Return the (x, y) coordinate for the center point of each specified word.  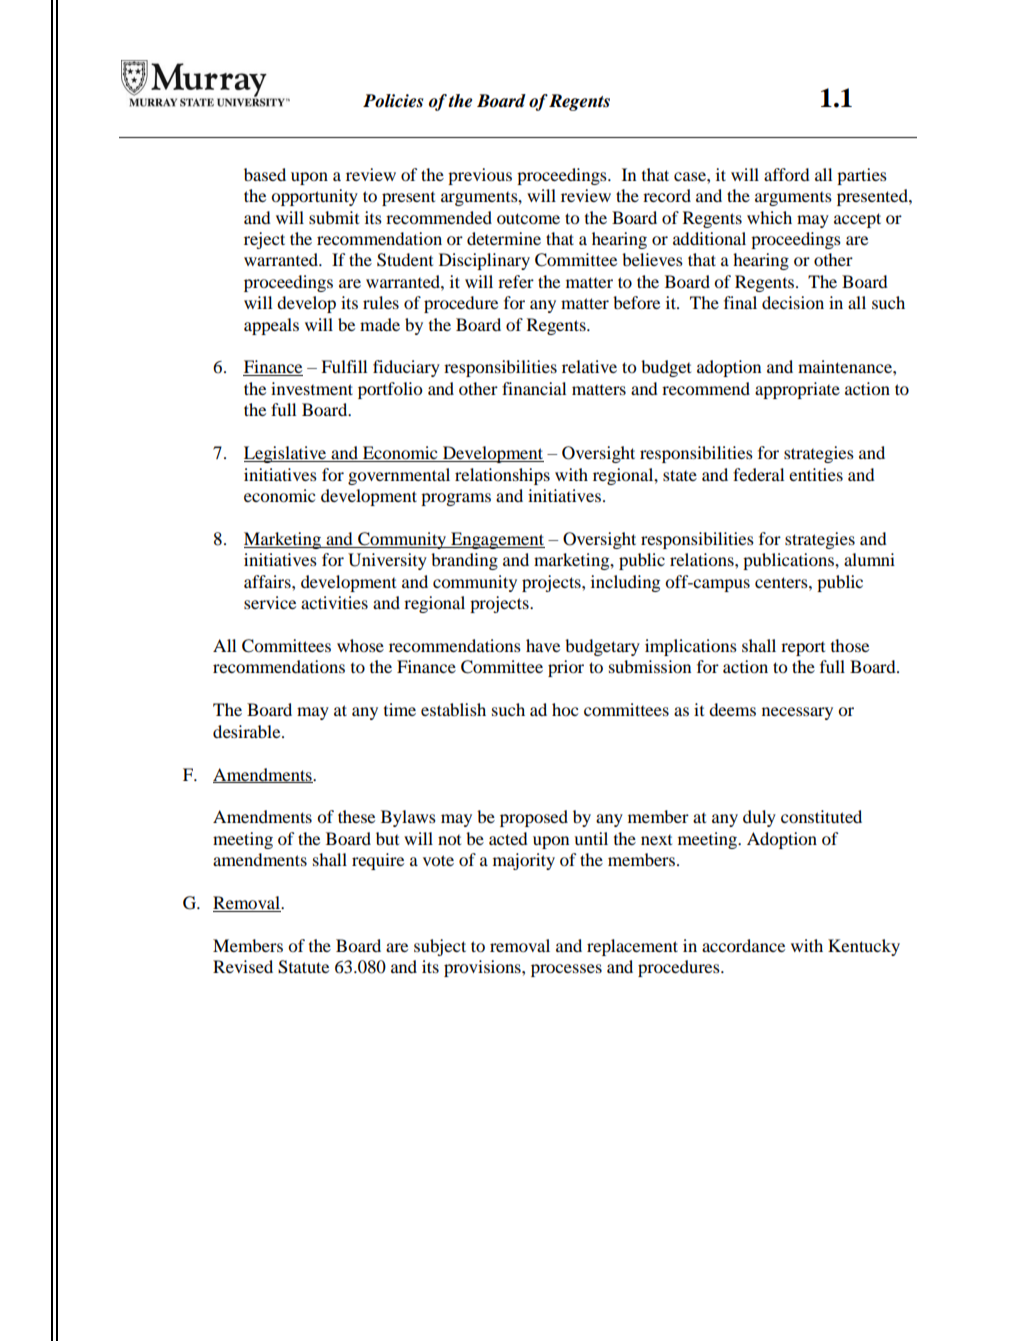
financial (534, 388)
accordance (743, 945)
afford (787, 174)
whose (360, 645)
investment (312, 388)
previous (480, 176)
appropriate (797, 390)
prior (566, 668)
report (803, 649)
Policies (393, 101)
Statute (303, 967)
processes (566, 970)
